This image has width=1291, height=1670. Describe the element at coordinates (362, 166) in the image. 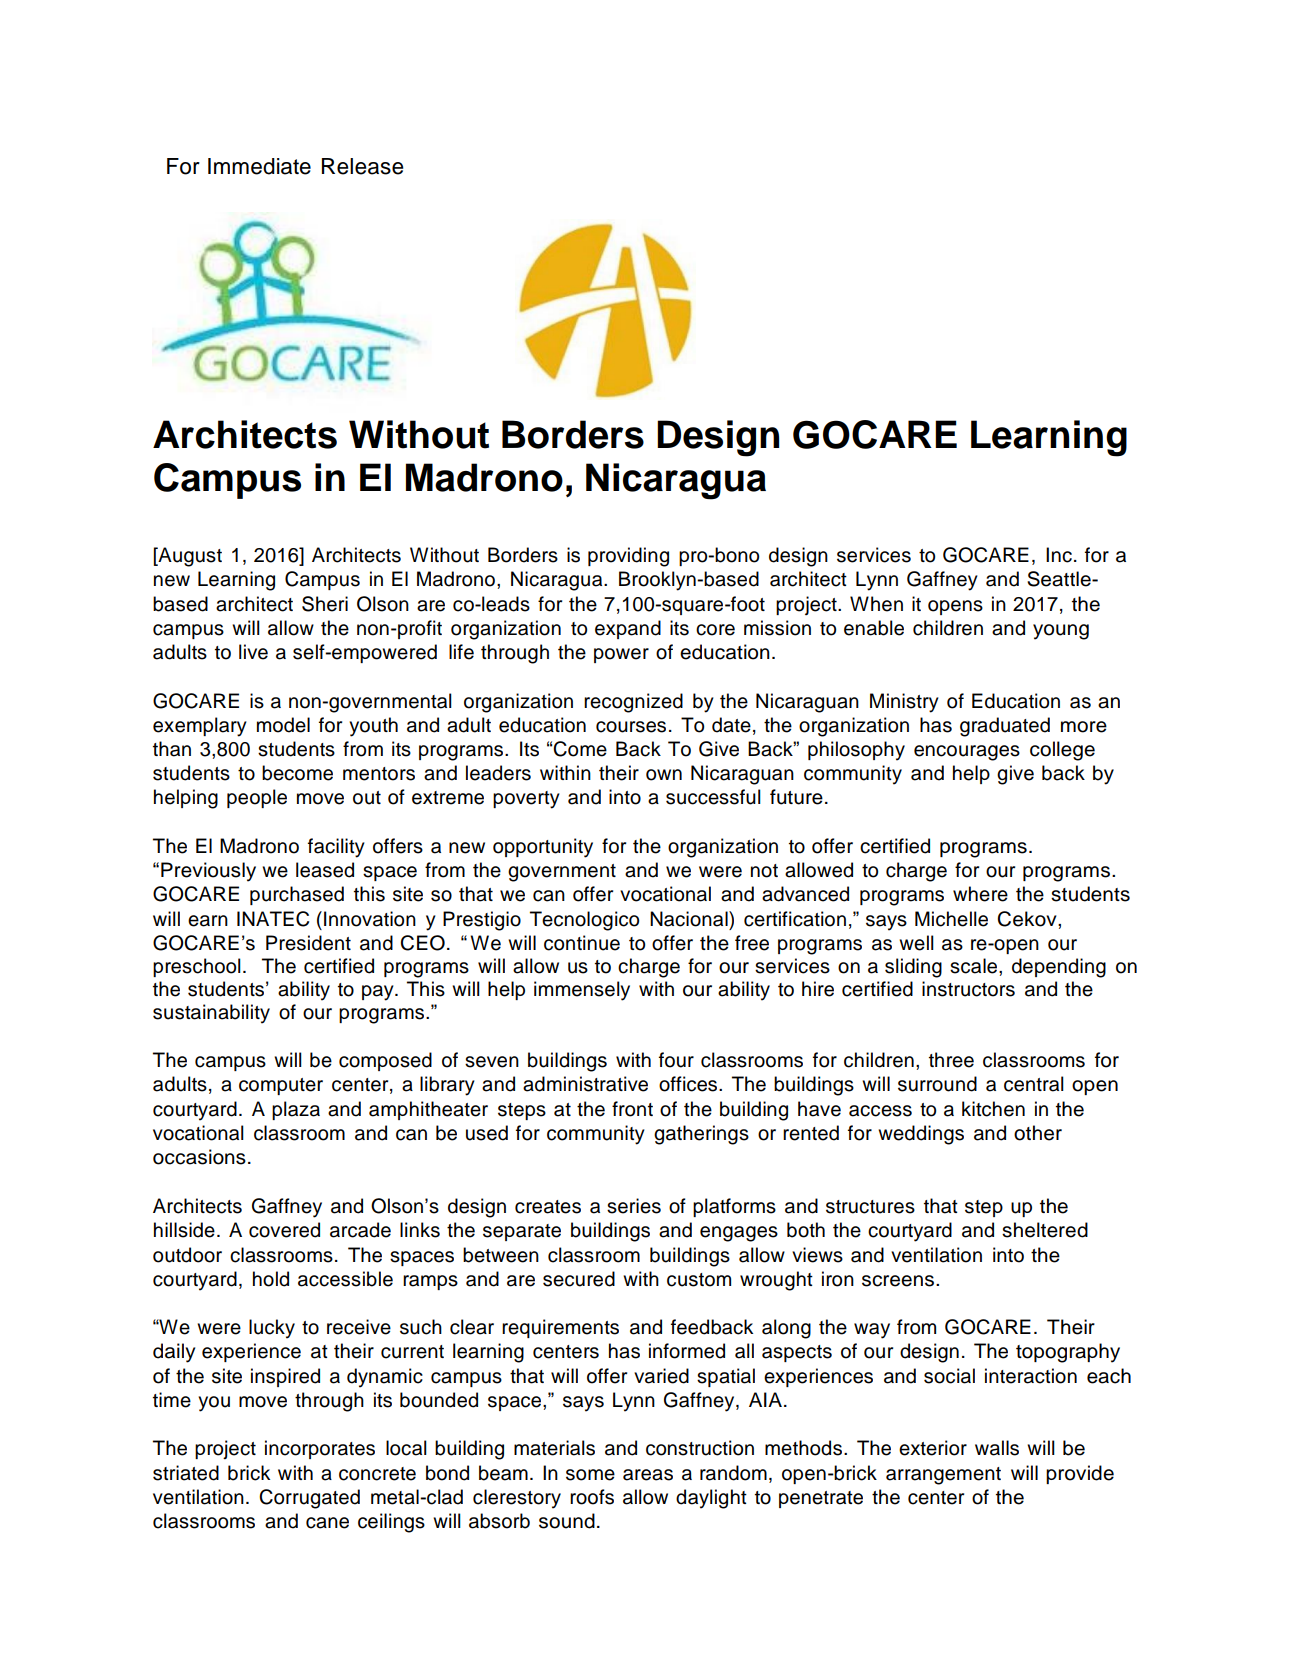

I see `Release` at that location.
